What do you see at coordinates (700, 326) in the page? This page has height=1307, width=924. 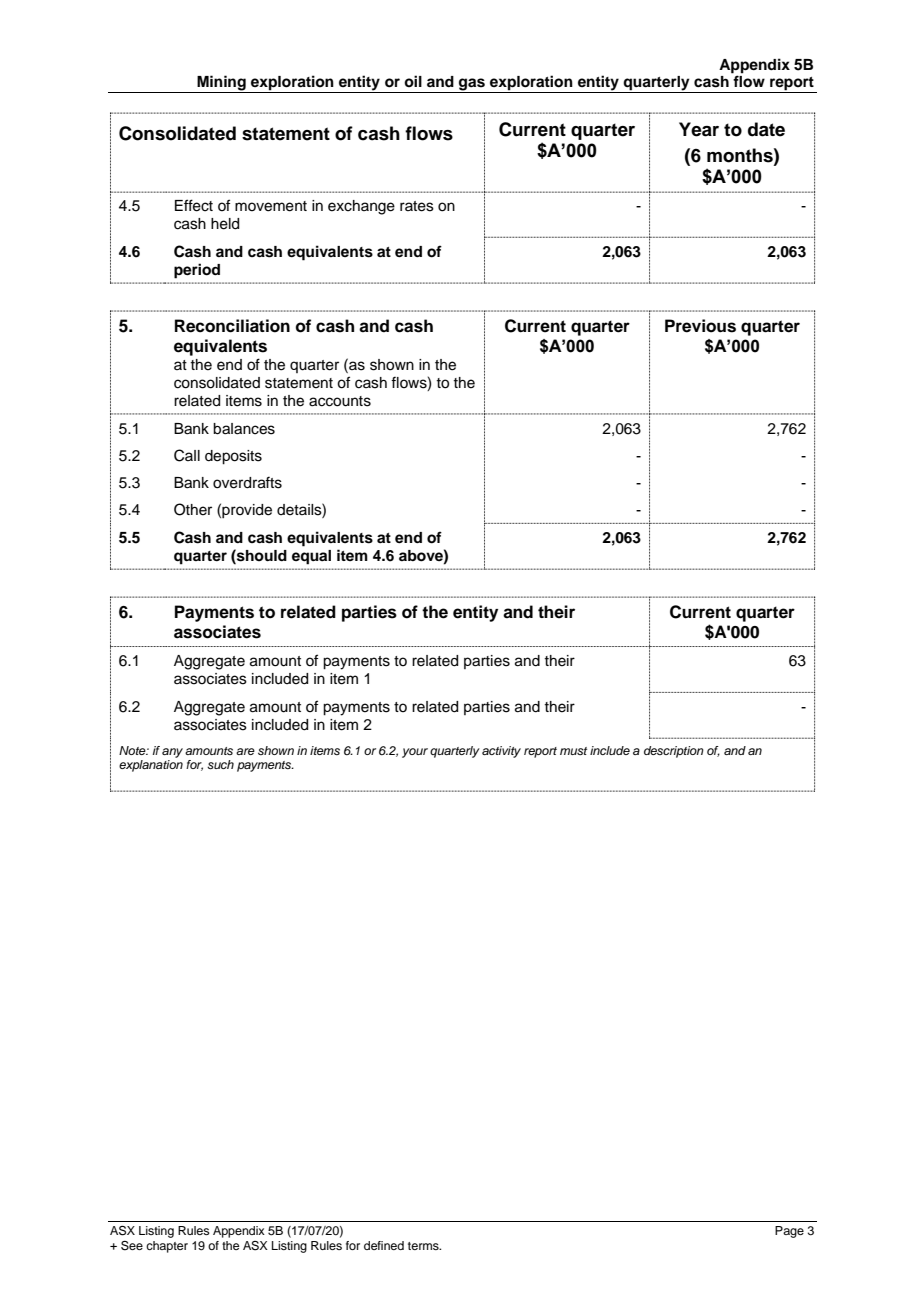 I see `Previous` at bounding box center [700, 326].
